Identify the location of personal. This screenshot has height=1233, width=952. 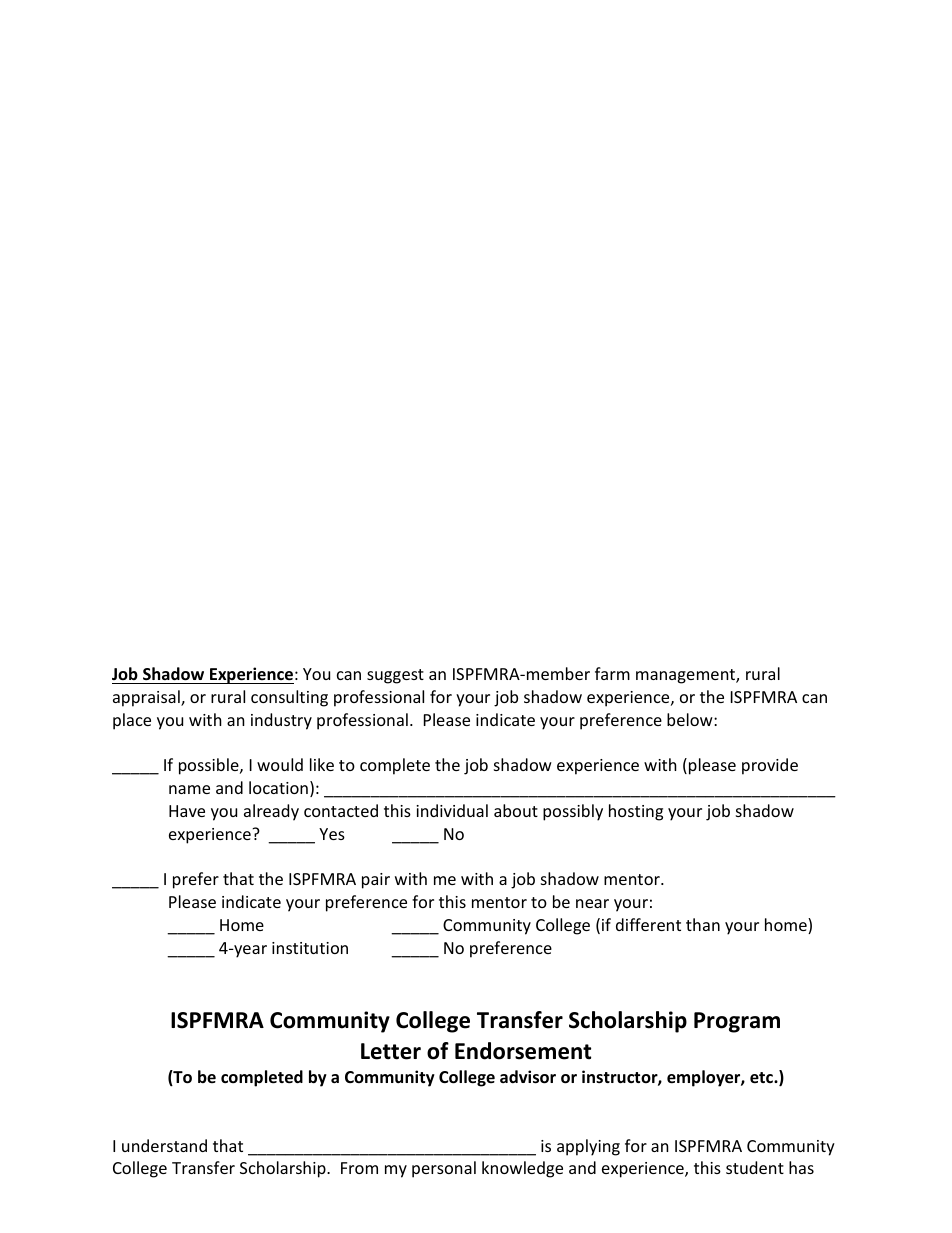
(444, 1169).
